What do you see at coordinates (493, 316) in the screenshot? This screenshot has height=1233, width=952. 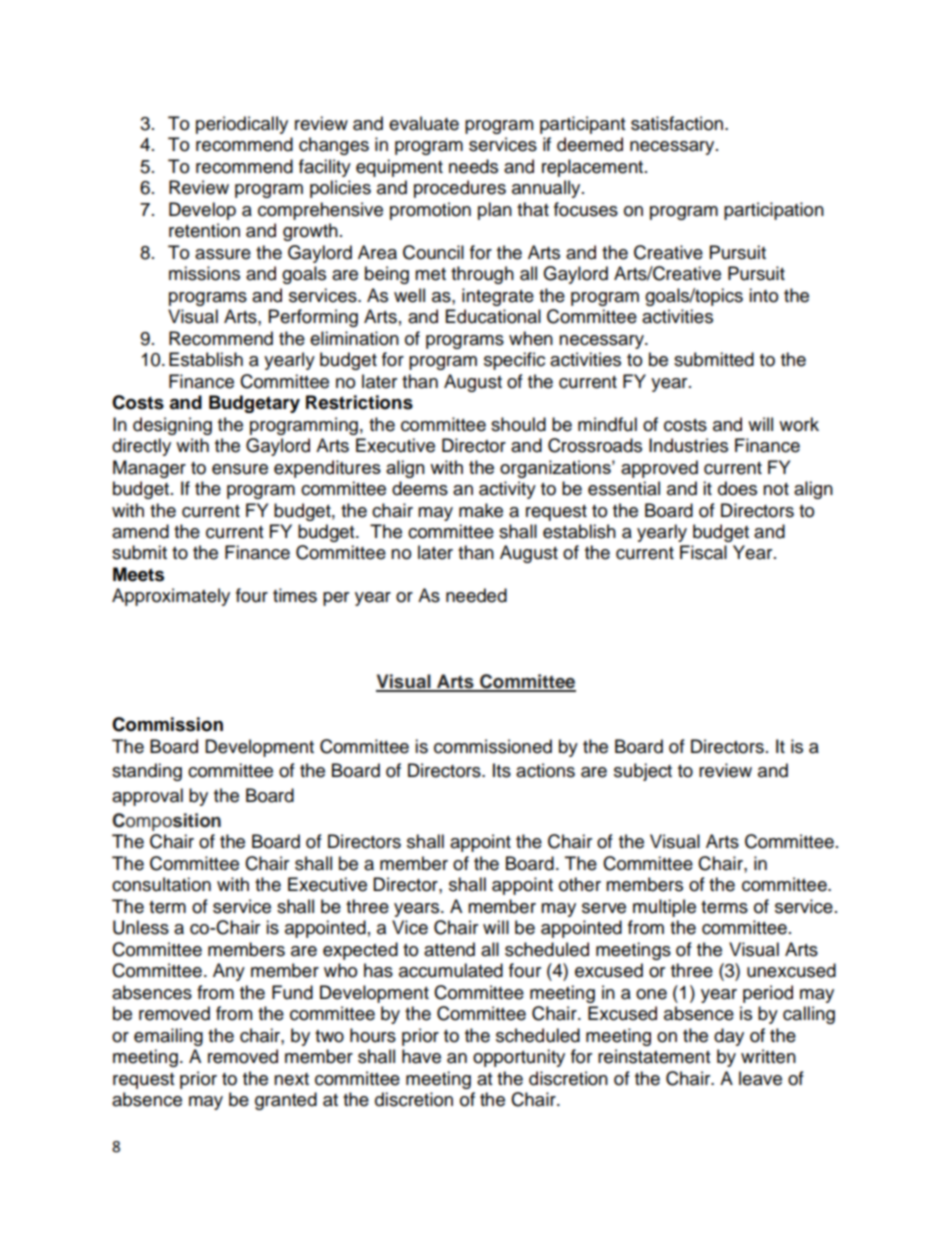 I see `Educational` at bounding box center [493, 316].
